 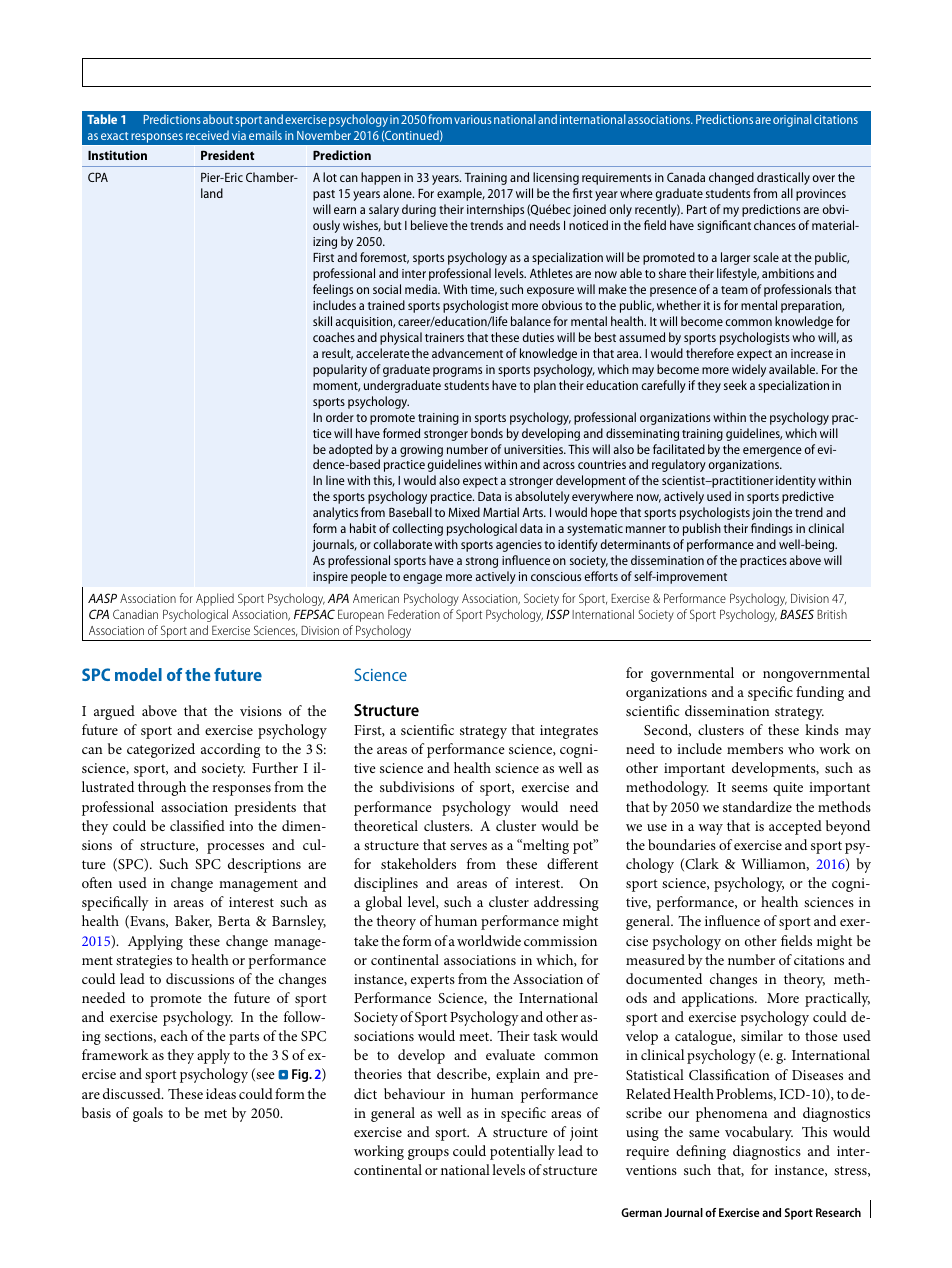 I want to click on vocabulary, so click(x=759, y=1133).
